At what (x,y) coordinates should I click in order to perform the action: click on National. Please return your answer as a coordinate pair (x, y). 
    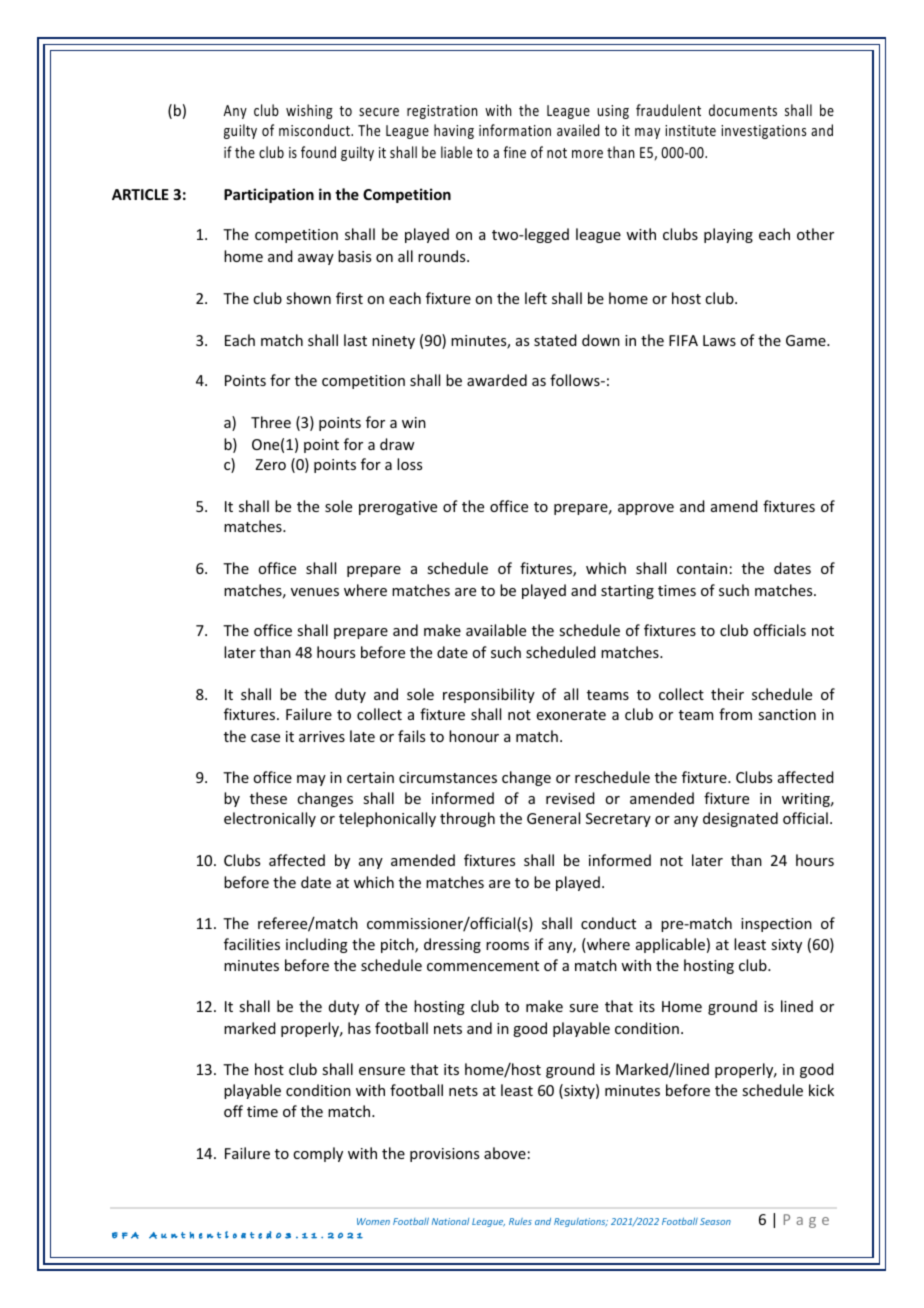
    Looking at the image, I should click on (450, 1221).
